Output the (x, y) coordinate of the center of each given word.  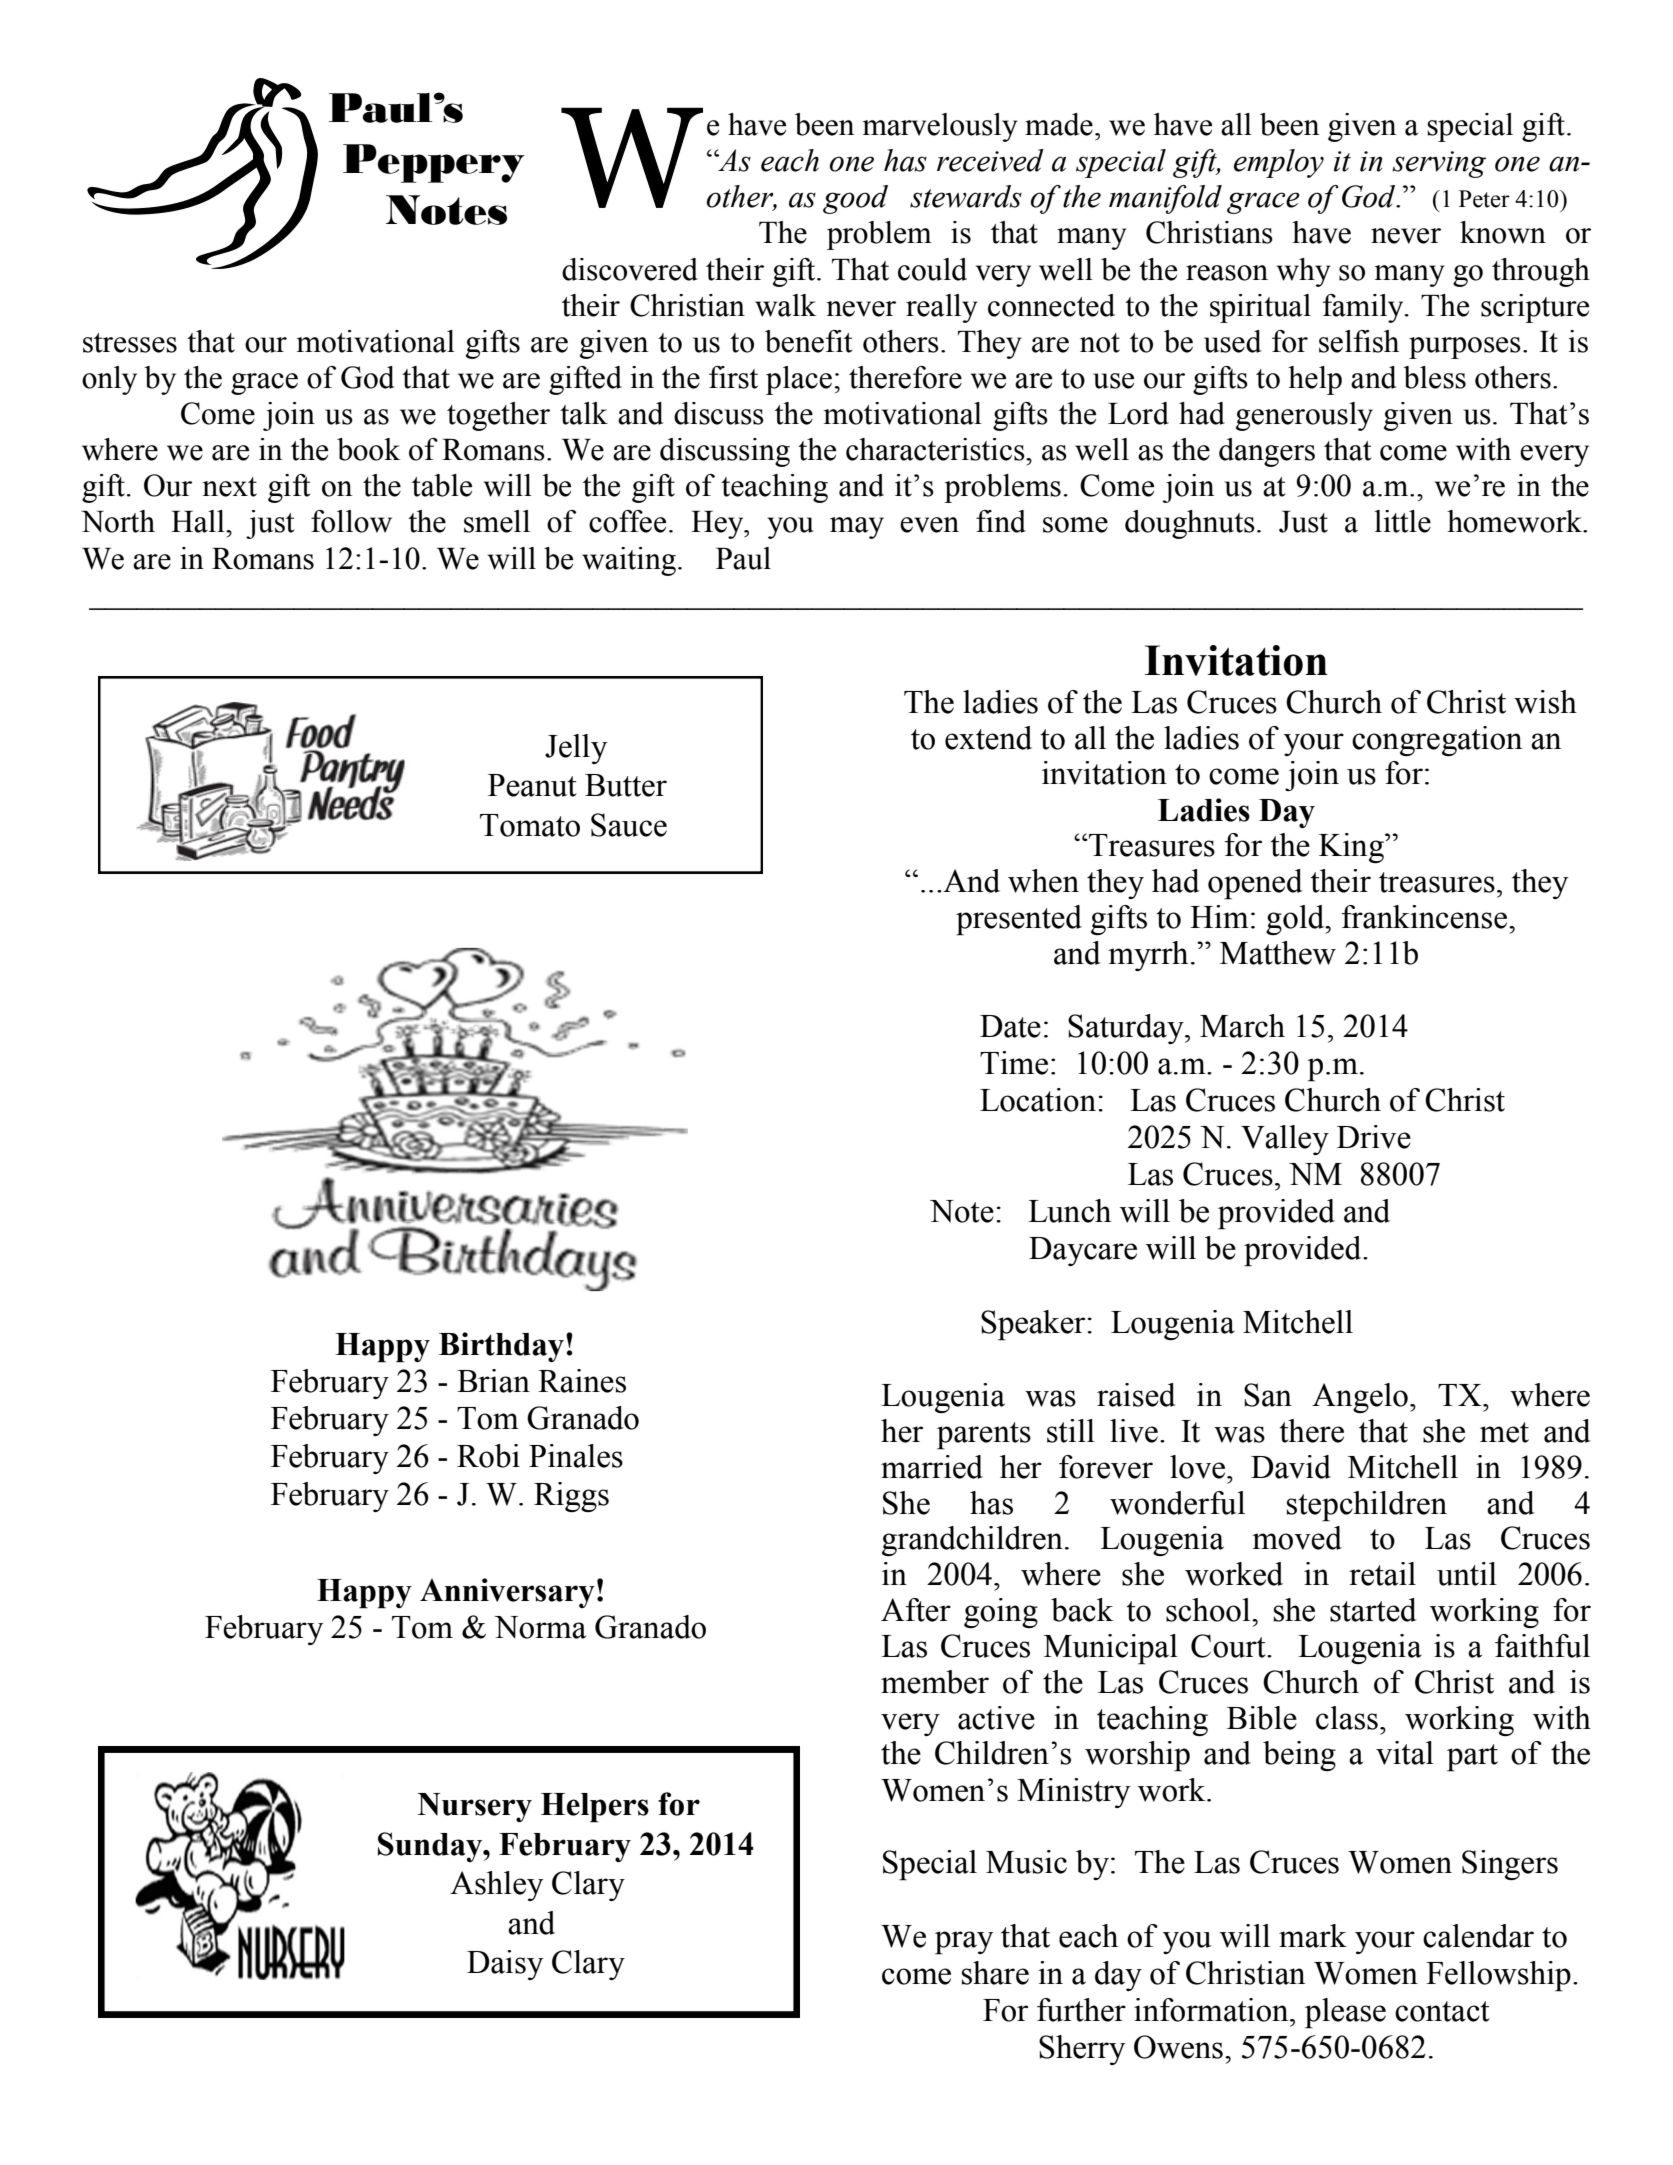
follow (351, 521)
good (855, 199)
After (916, 1610)
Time (1014, 1063)
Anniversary (507, 1593)
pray (964, 1943)
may (857, 528)
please (1345, 2013)
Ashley (496, 1886)
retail (1382, 1574)
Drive (1374, 1137)
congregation (1437, 741)
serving (1439, 164)
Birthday (501, 1347)
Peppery (434, 163)
